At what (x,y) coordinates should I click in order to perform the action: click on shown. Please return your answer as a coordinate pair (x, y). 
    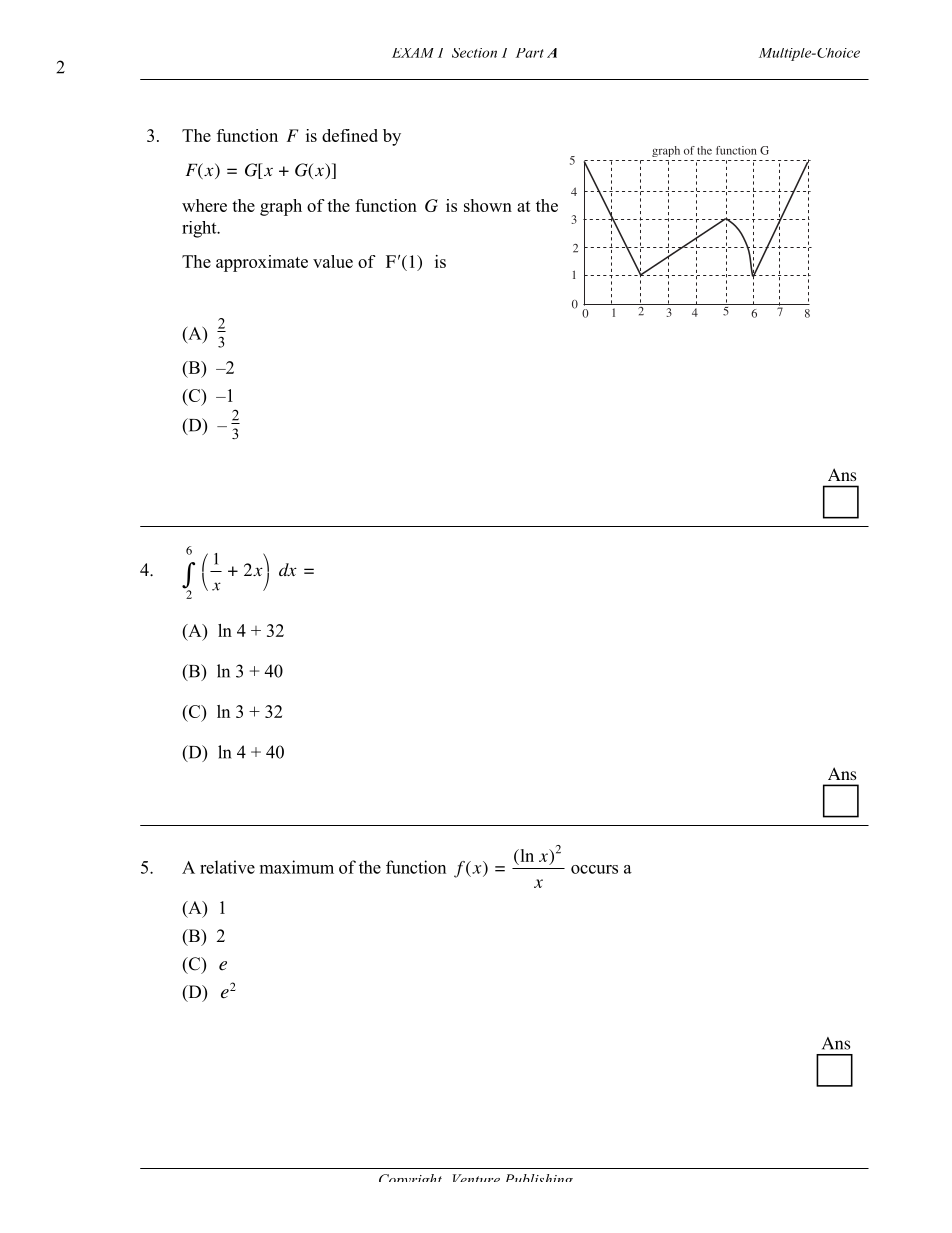
    Looking at the image, I should click on (488, 205).
